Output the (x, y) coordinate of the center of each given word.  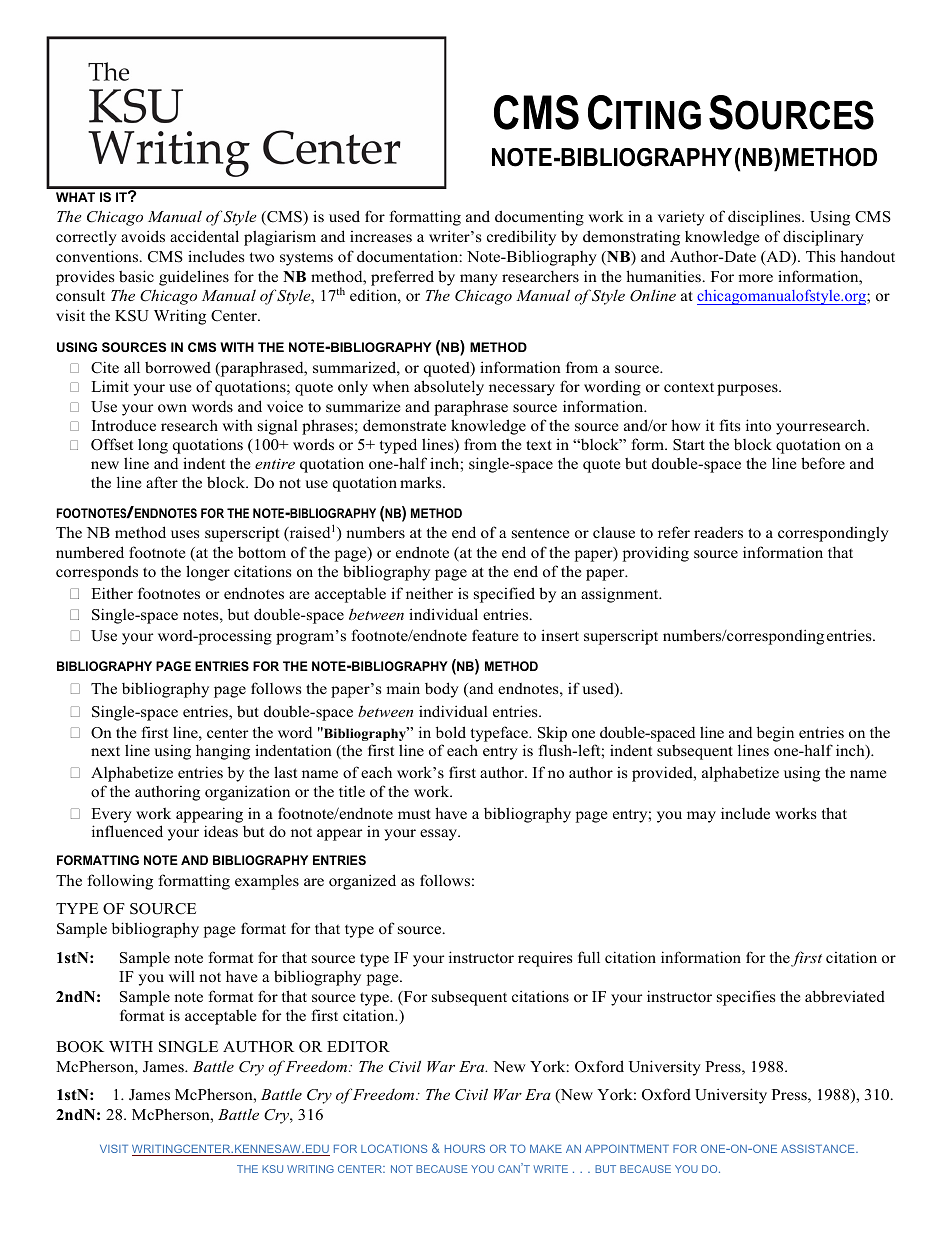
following (120, 882)
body (442, 690)
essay (440, 835)
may (701, 817)
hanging (223, 752)
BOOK (80, 1047)
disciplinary (823, 238)
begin (775, 734)
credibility (521, 238)
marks (422, 482)
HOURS (465, 1148)
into (758, 425)
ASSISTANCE (819, 1148)
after (162, 482)
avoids (143, 236)
